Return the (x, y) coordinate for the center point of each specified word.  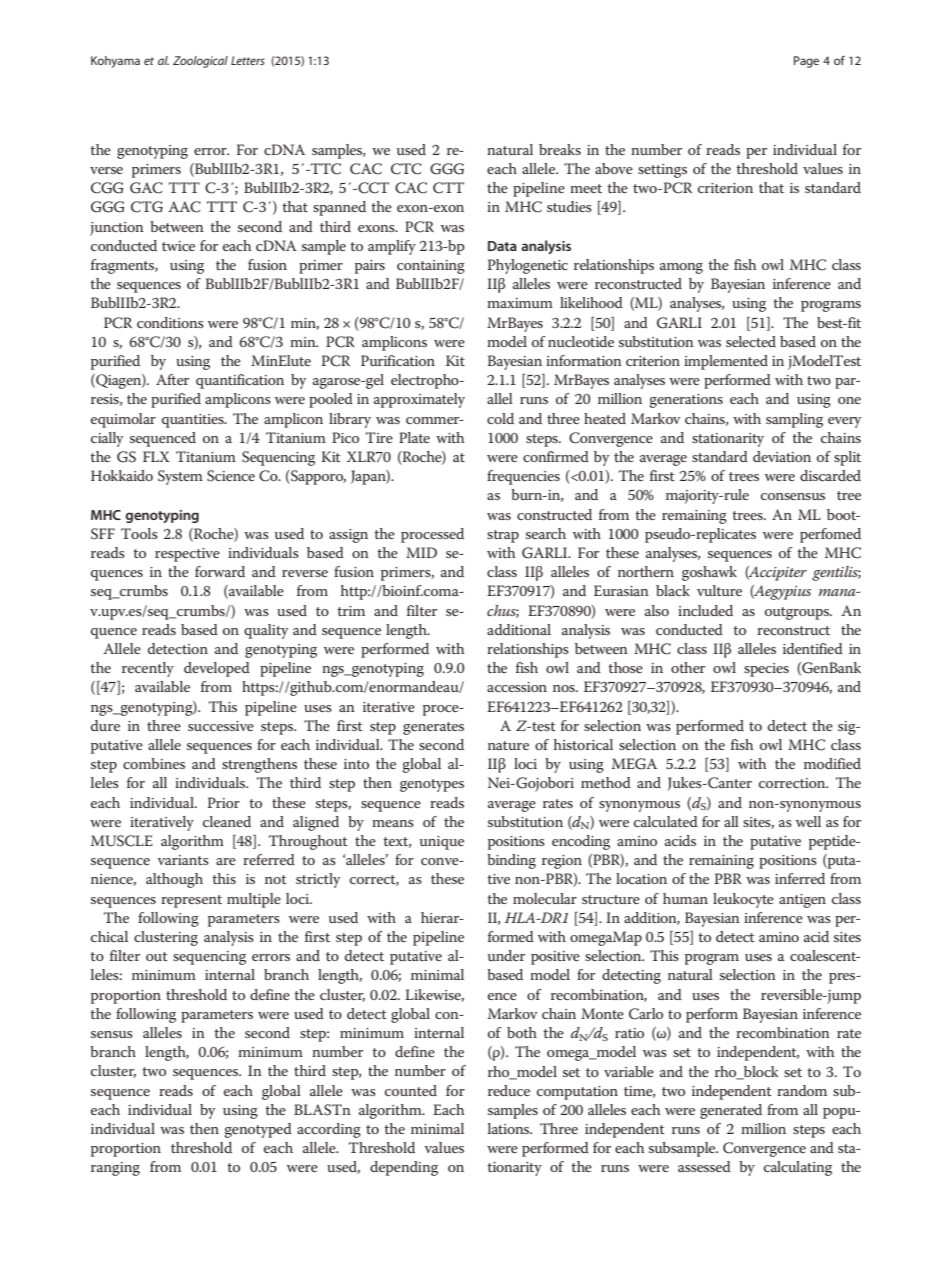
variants (183, 860)
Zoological (200, 62)
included (705, 610)
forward (220, 571)
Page (806, 62)
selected (751, 341)
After (172, 379)
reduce (509, 1090)
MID (421, 552)
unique (442, 843)
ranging (115, 1169)
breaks (560, 149)
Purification (398, 360)
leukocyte (743, 900)
